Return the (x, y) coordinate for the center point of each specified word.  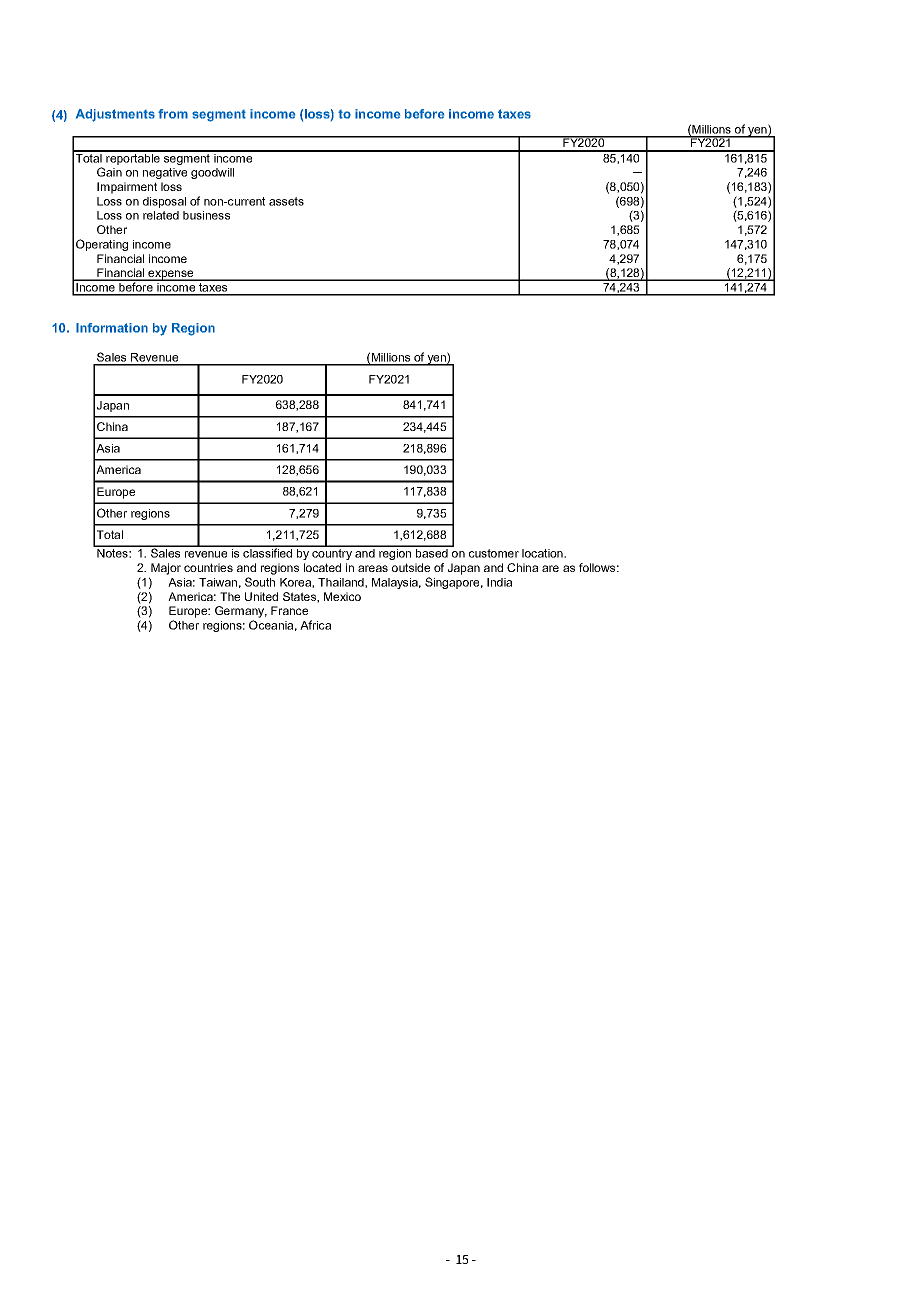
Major (166, 569)
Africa (315, 625)
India (499, 582)
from (173, 114)
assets (286, 201)
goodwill (212, 173)
